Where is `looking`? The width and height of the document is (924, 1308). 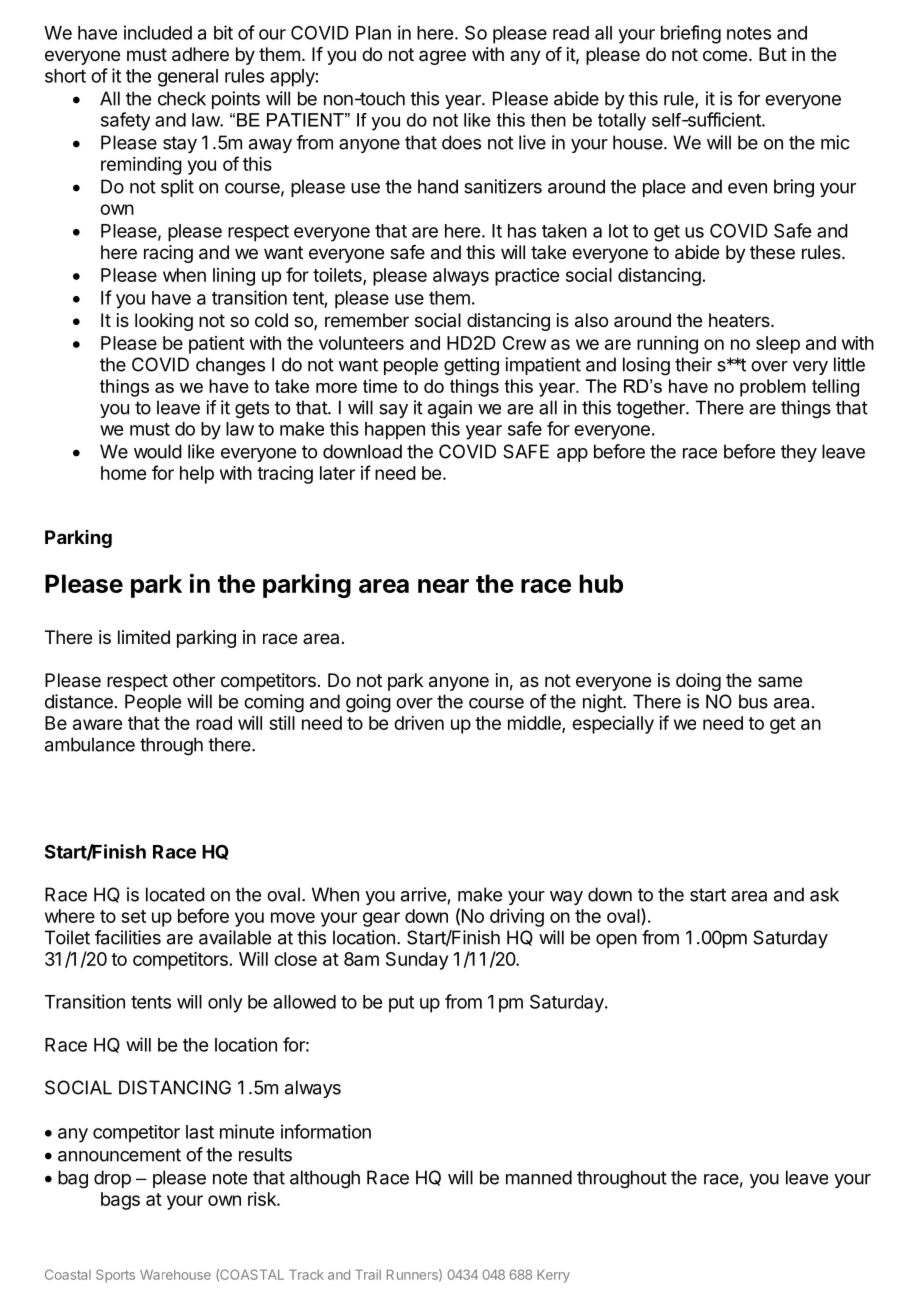 looking is located at coordinates (164, 322).
